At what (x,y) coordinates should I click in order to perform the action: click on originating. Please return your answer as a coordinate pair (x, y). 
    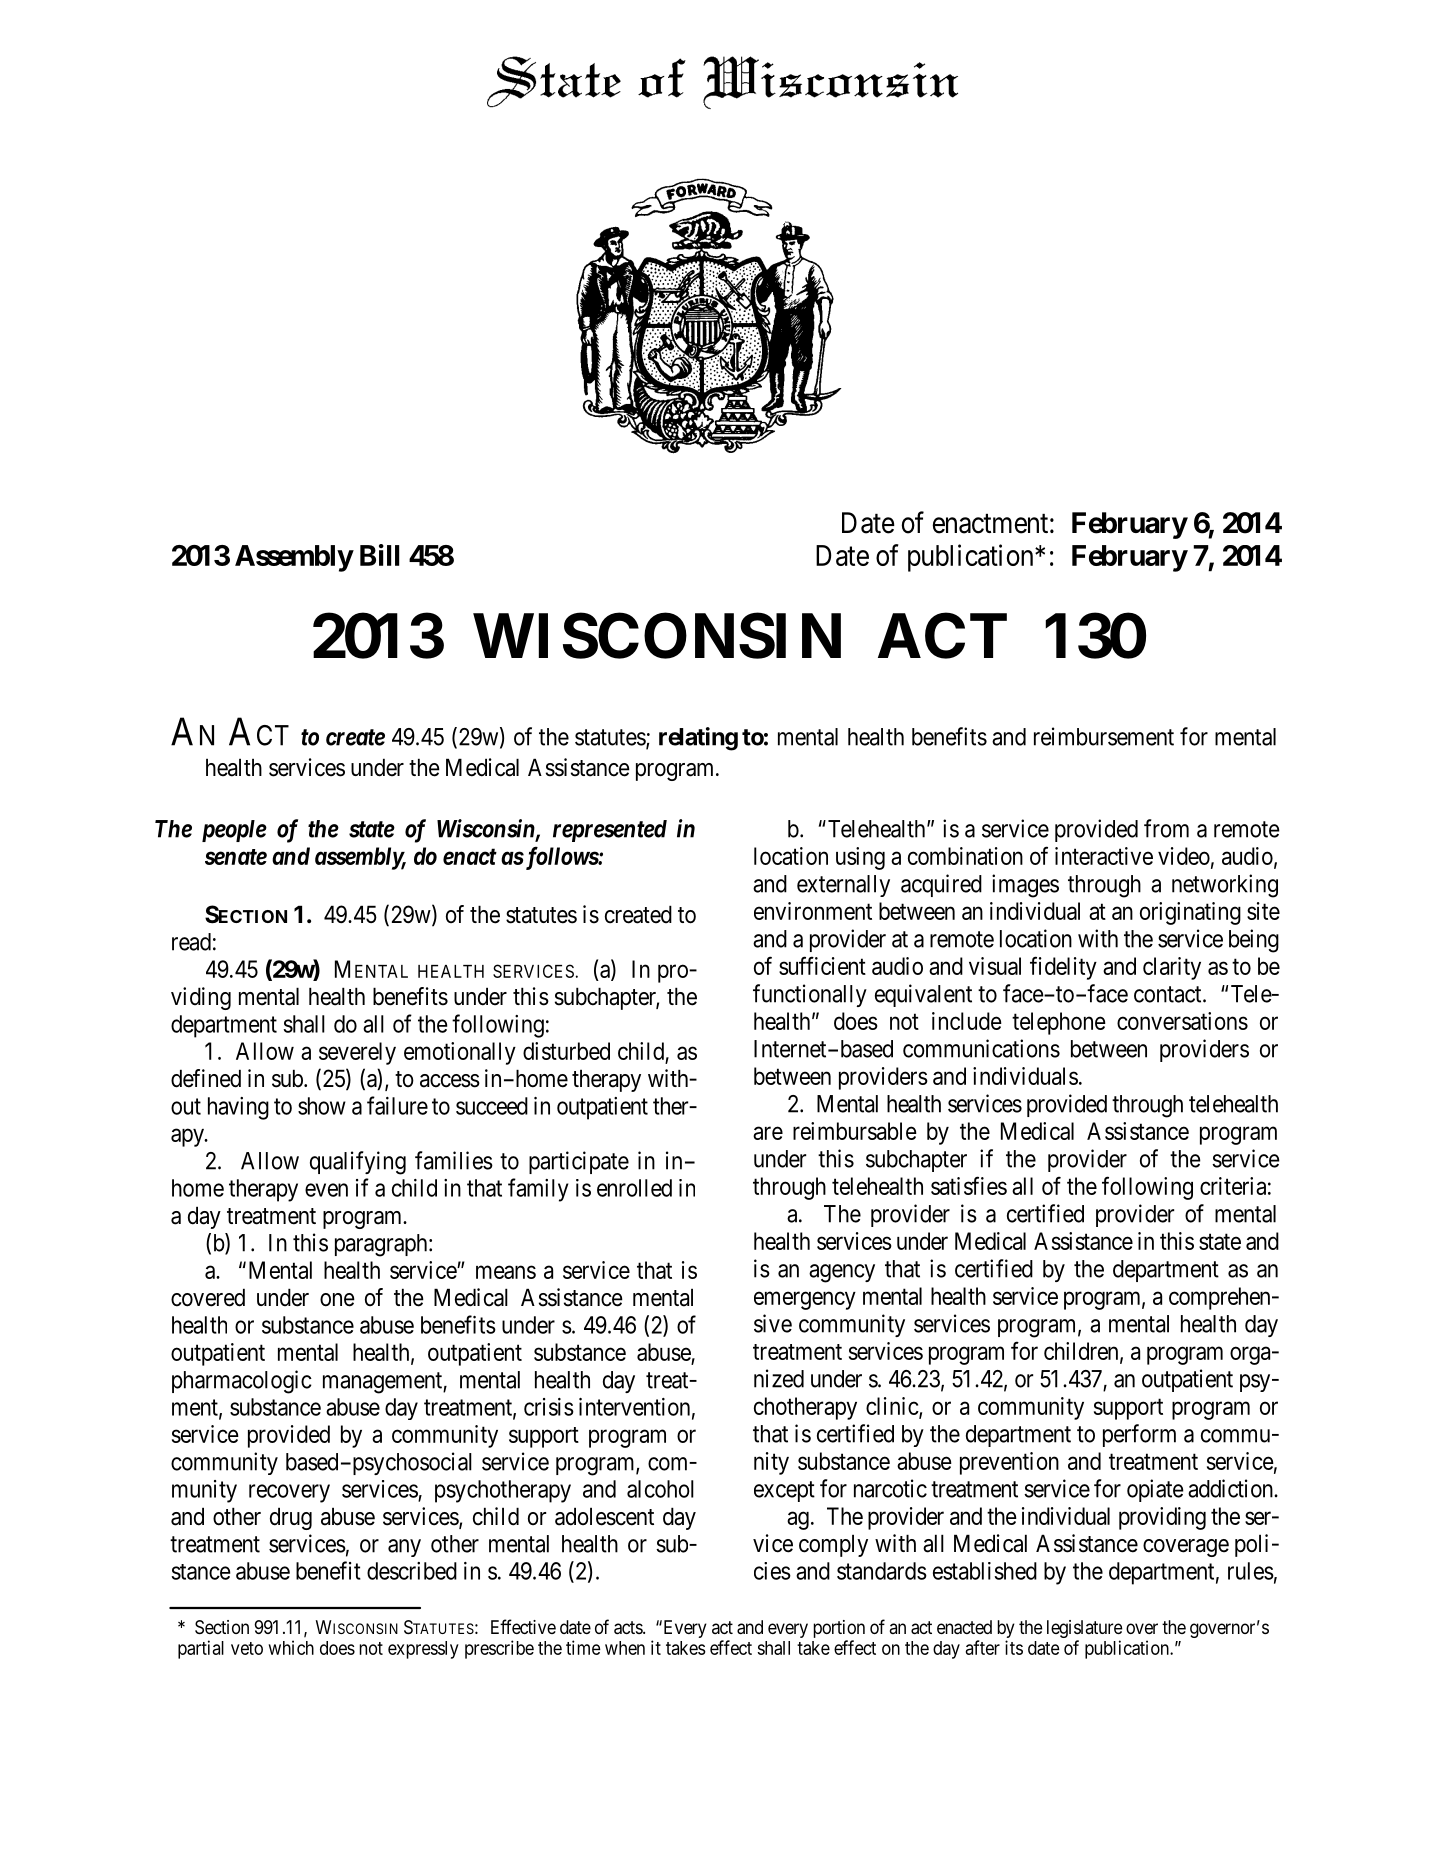
    Looking at the image, I should click on (1190, 913).
